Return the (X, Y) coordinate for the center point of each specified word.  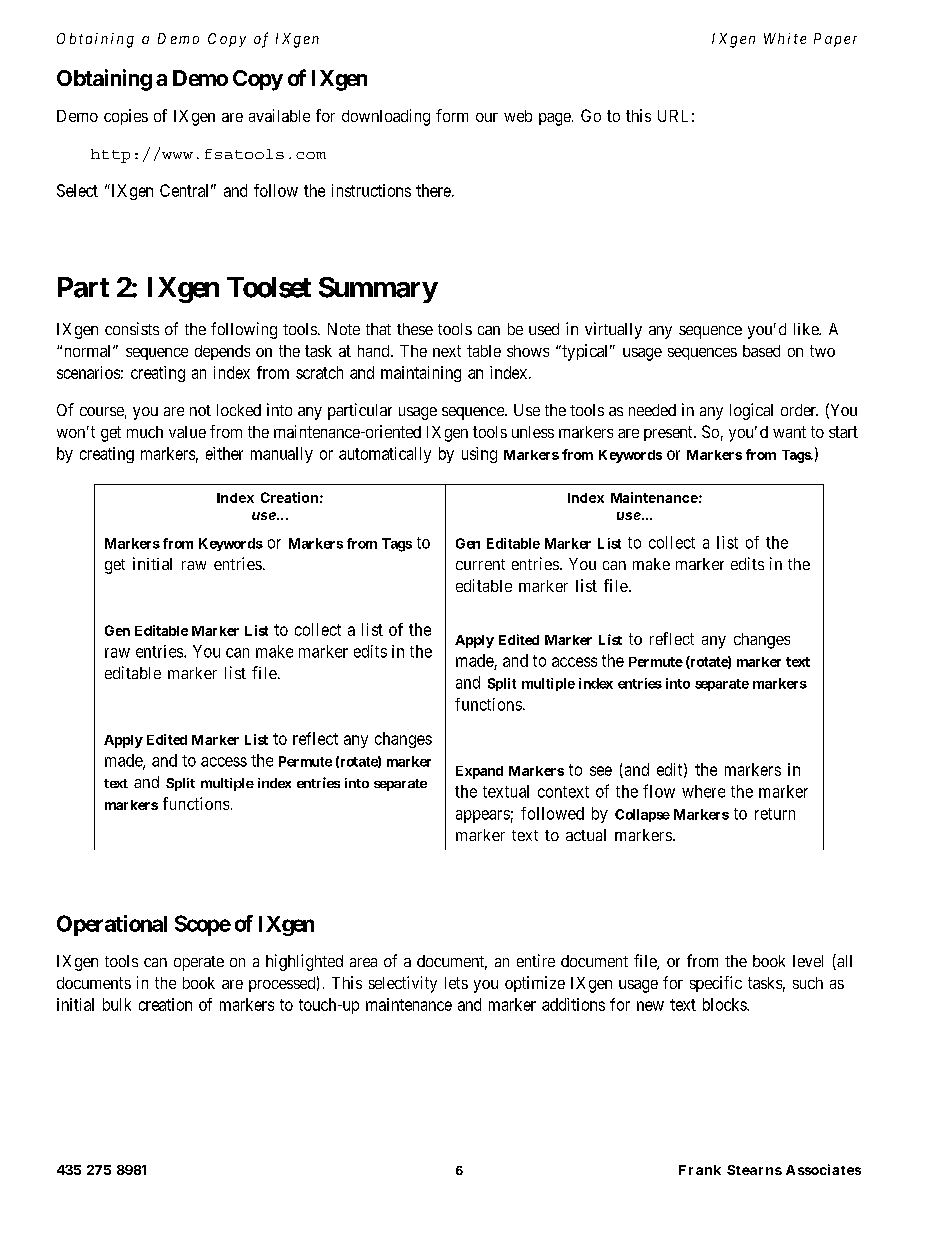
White (785, 38)
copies (126, 117)
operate (199, 963)
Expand (479, 772)
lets (456, 983)
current (480, 564)
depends (222, 352)
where (703, 791)
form (452, 115)
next (447, 351)
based (761, 351)
